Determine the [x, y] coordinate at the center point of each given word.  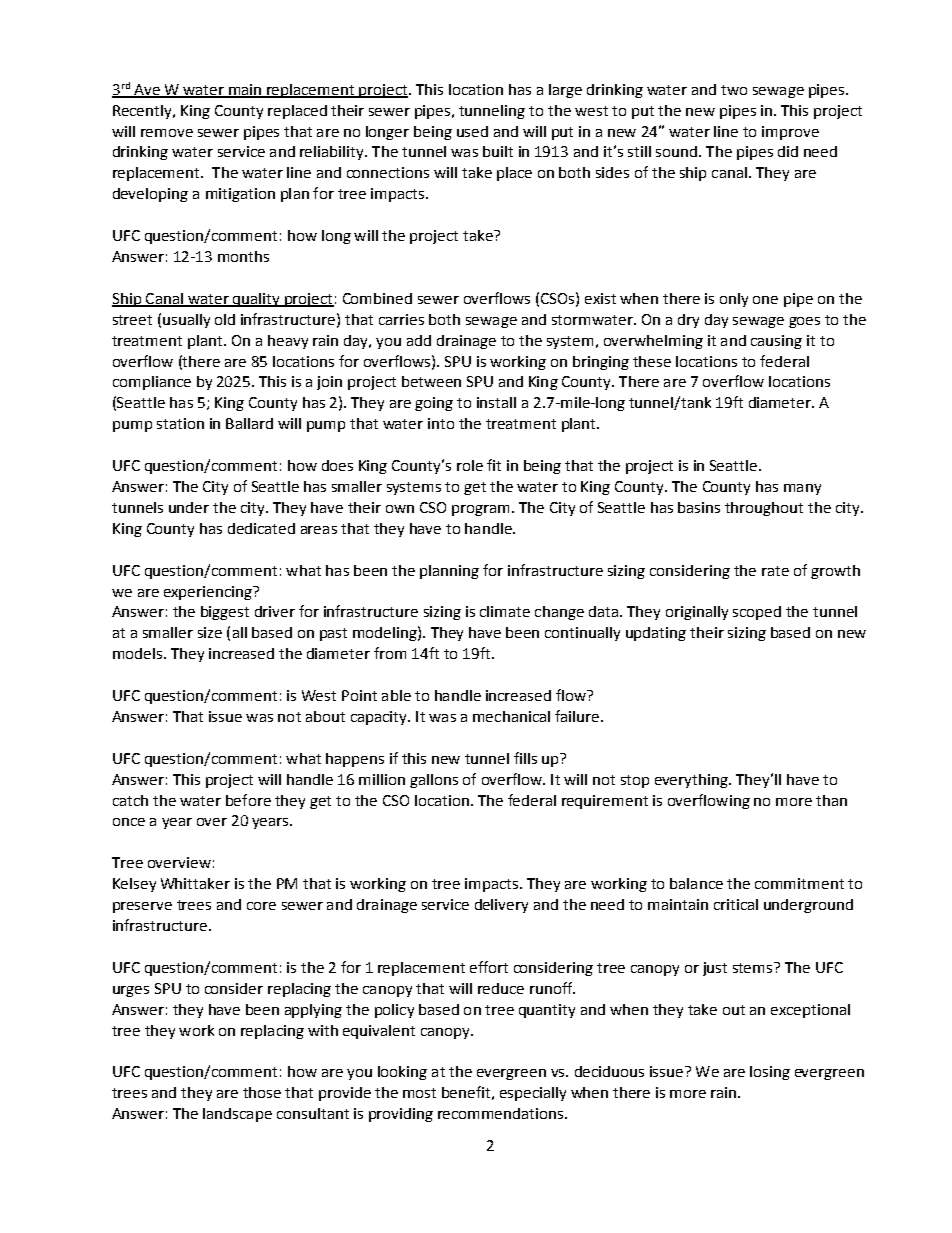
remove [167, 133]
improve [790, 133]
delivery [501, 906]
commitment [799, 883]
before [248, 800]
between [431, 381]
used [472, 131]
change [559, 613]
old [225, 319]
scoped [757, 613]
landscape [237, 1115]
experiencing [209, 593]
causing [776, 342]
